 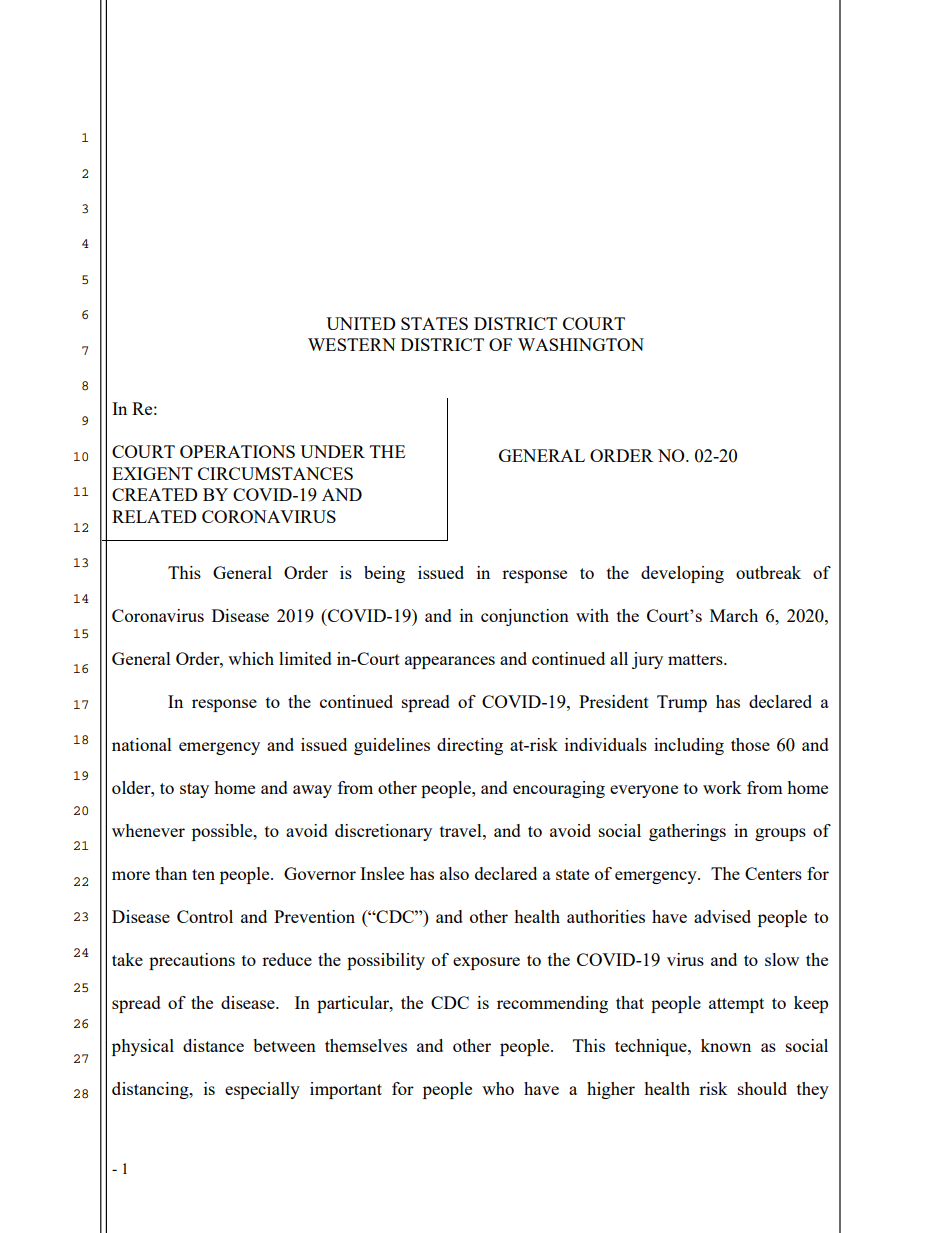 What do you see at coordinates (142, 744) in the image?
I see `national` at bounding box center [142, 744].
